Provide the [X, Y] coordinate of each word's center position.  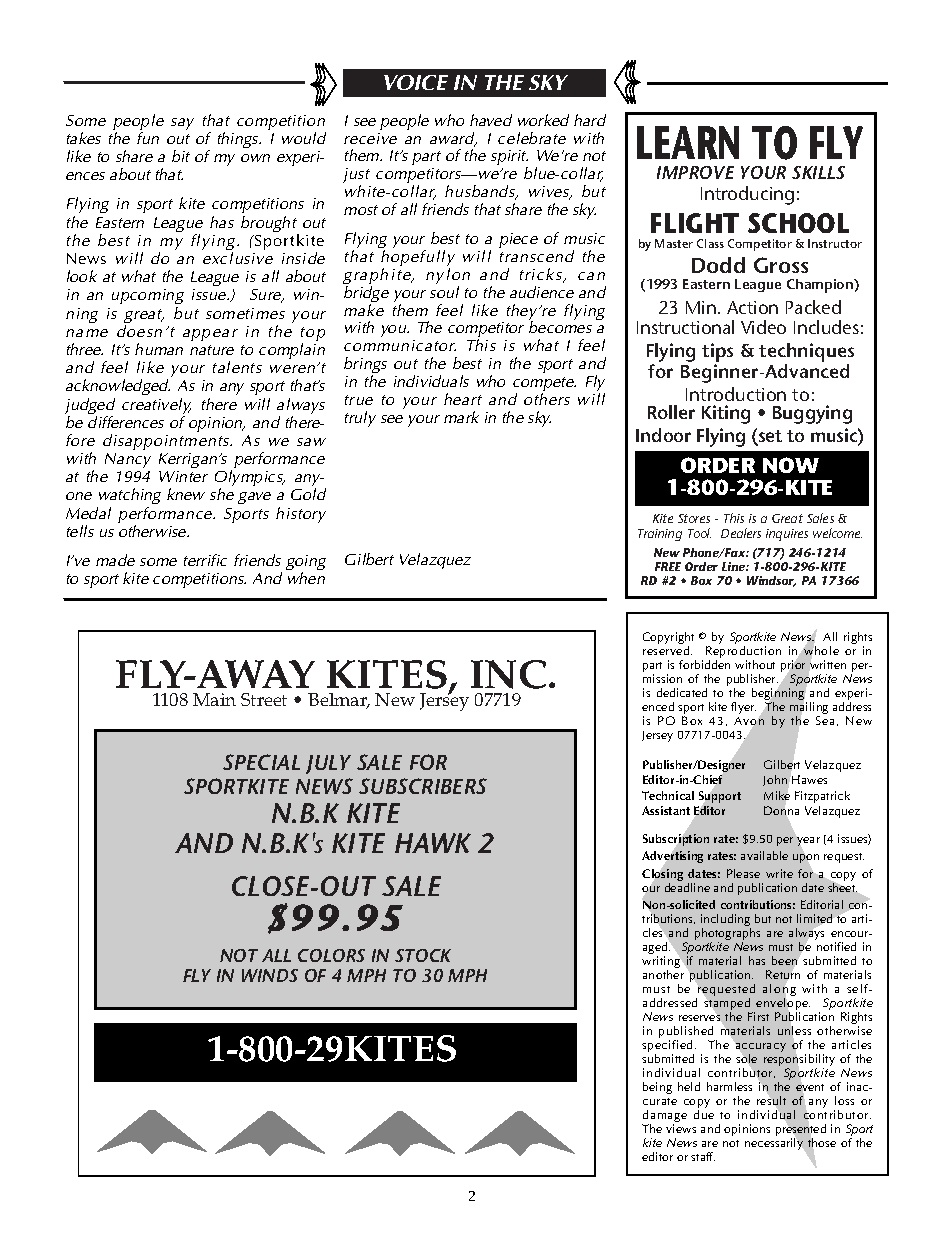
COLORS [331, 955]
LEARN [688, 143]
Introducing [747, 195]
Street [264, 699]
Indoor [663, 435]
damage [664, 1117]
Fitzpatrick [822, 797]
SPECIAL [261, 762]
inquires [787, 535]
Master [674, 243]
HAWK [433, 843]
